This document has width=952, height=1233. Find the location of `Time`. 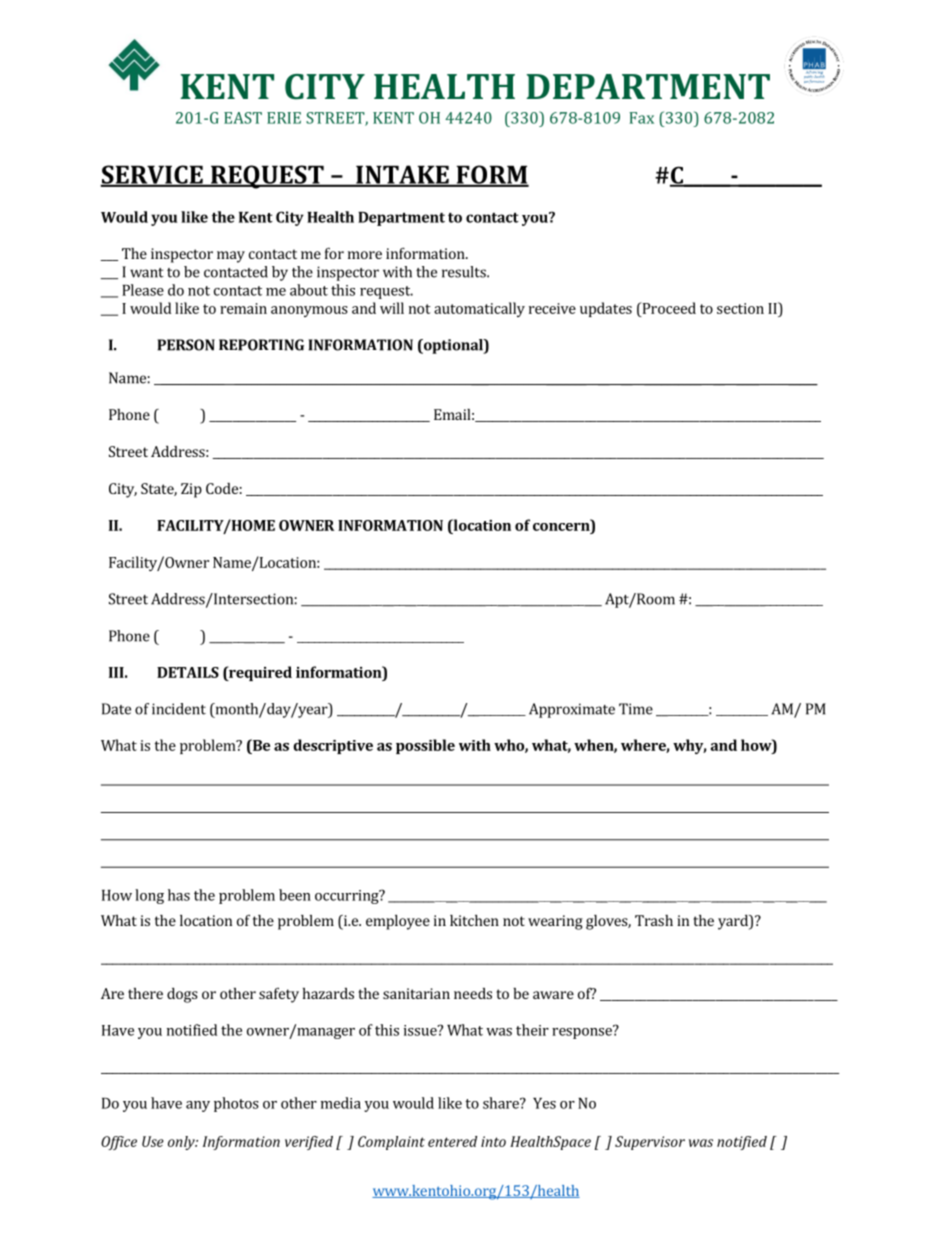

Time is located at coordinates (636, 709).
